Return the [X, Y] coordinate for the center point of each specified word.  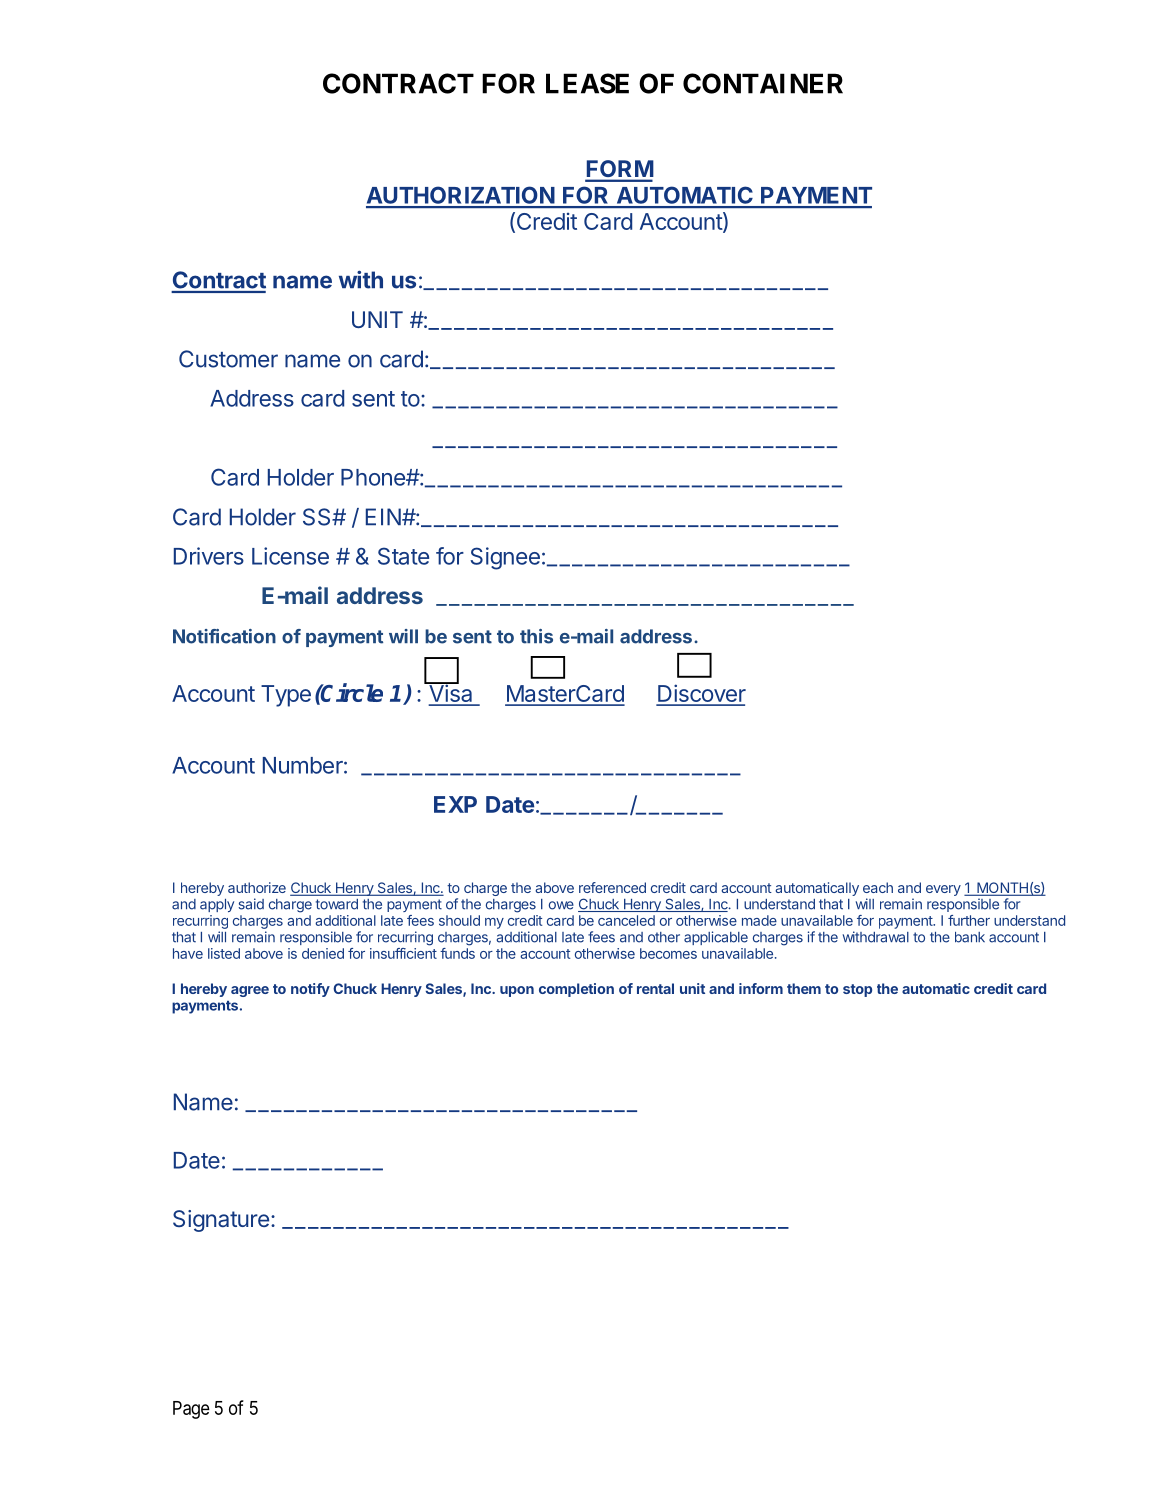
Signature [221, 1221]
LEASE [587, 83]
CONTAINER [763, 83]
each [878, 887]
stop [857, 990]
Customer [228, 359]
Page [191, 1410]
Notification [224, 636]
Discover [701, 694]
